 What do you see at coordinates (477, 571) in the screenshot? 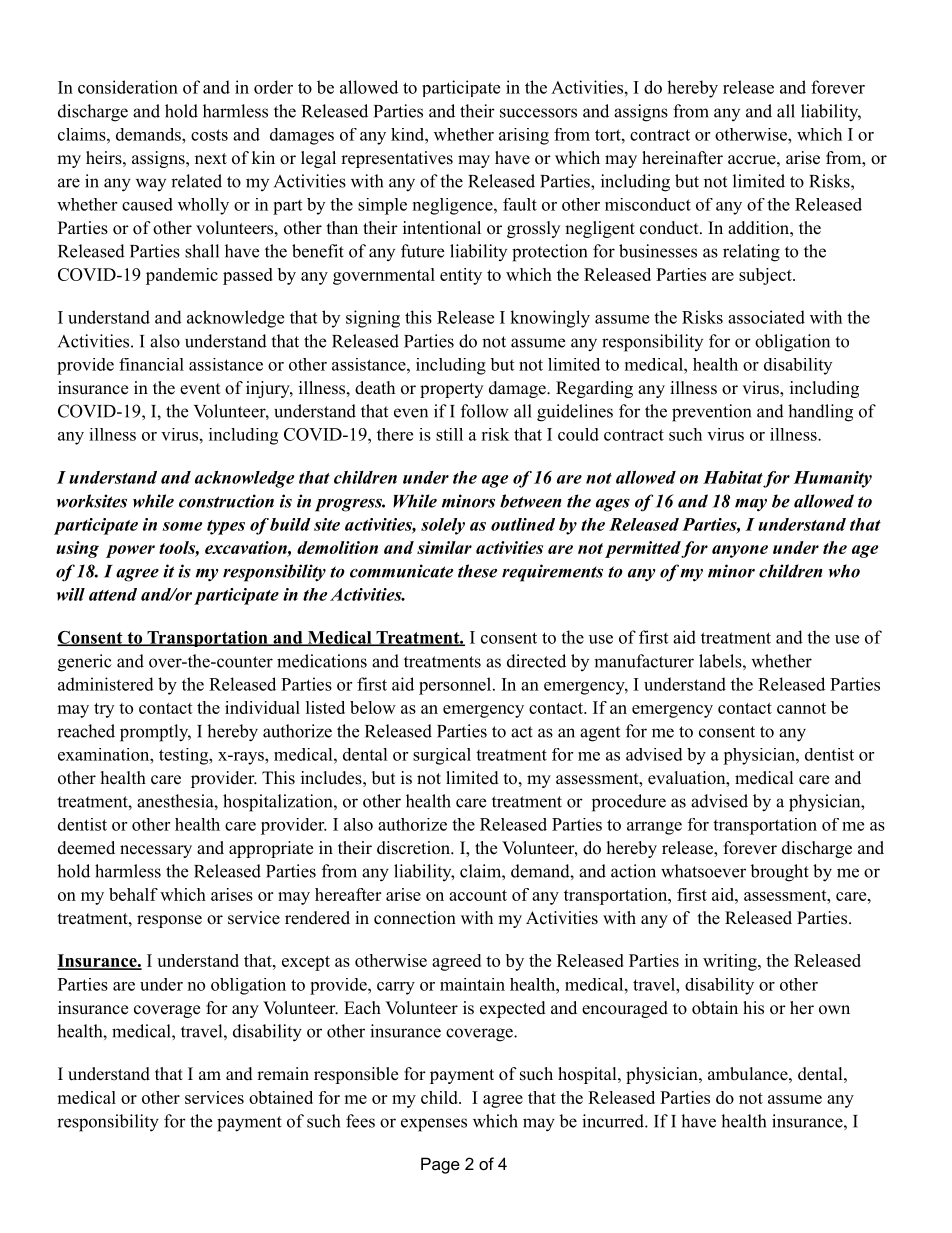
I see `these` at bounding box center [477, 571].
